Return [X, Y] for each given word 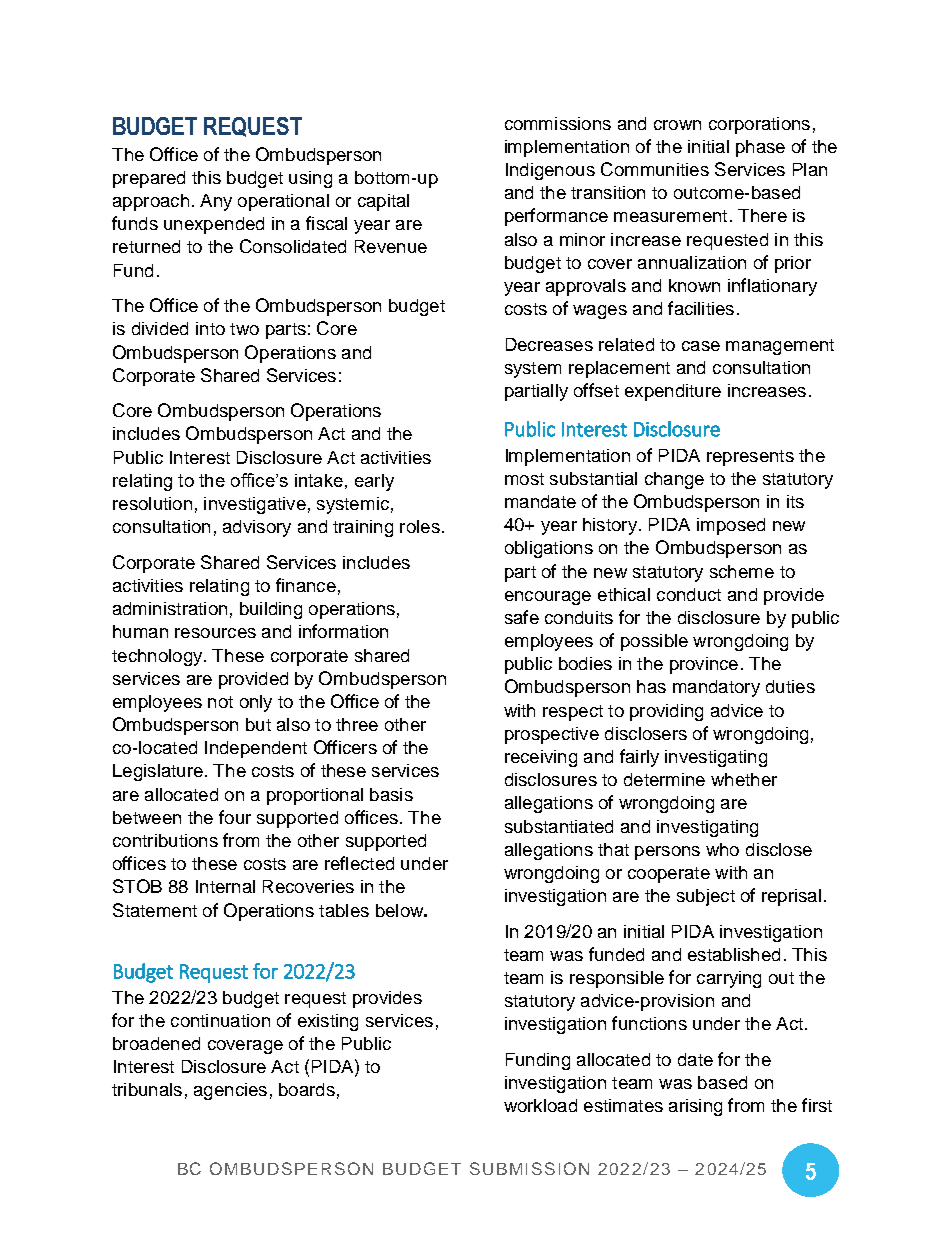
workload [540, 1105]
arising [695, 1107]
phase [760, 148]
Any [216, 202]
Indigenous [550, 171]
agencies [230, 1091]
